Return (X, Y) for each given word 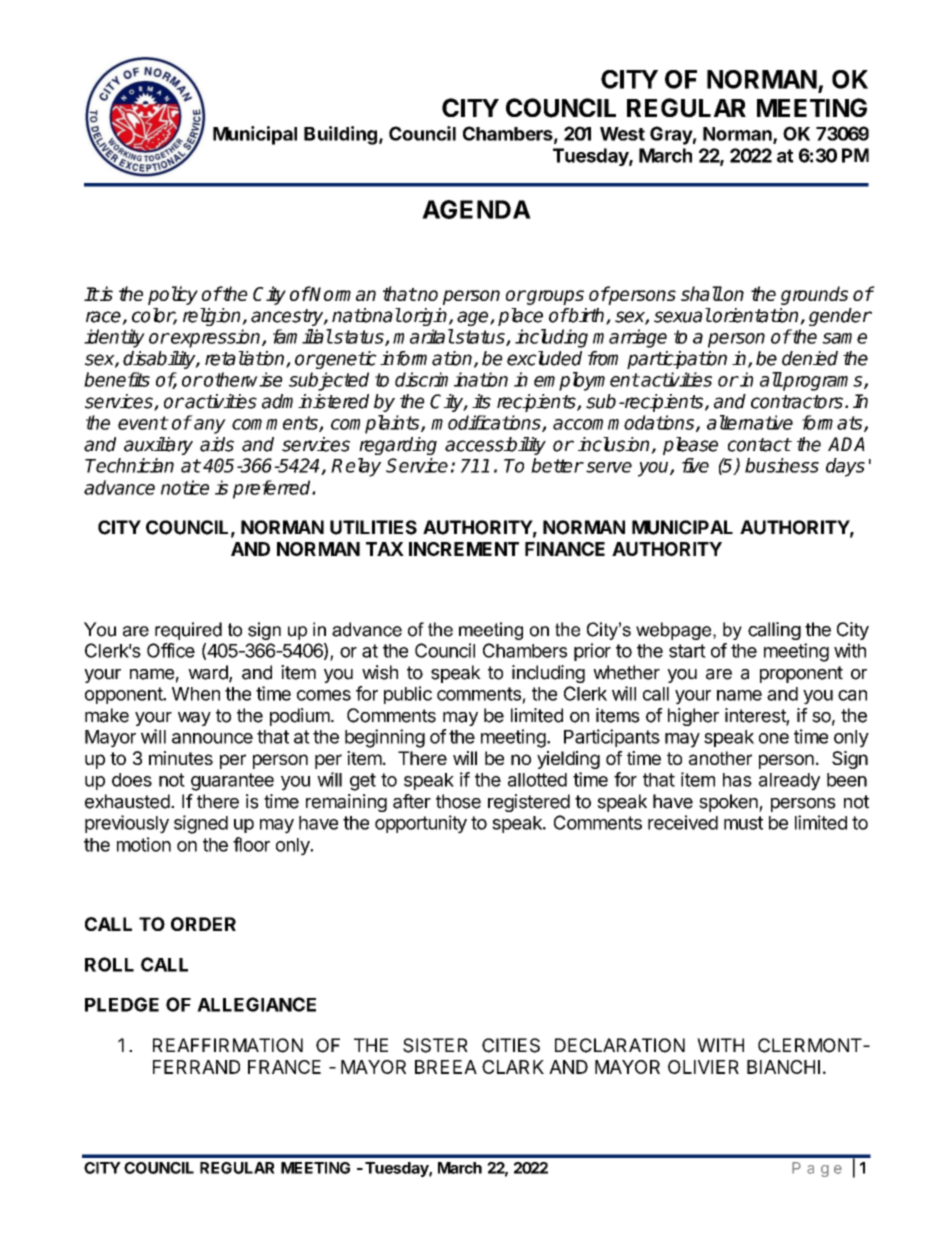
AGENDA (476, 209)
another (720, 758)
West (622, 134)
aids (217, 444)
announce (212, 738)
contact (759, 445)
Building (340, 135)
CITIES (511, 1045)
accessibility (495, 446)
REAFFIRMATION (228, 1045)
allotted (537, 780)
